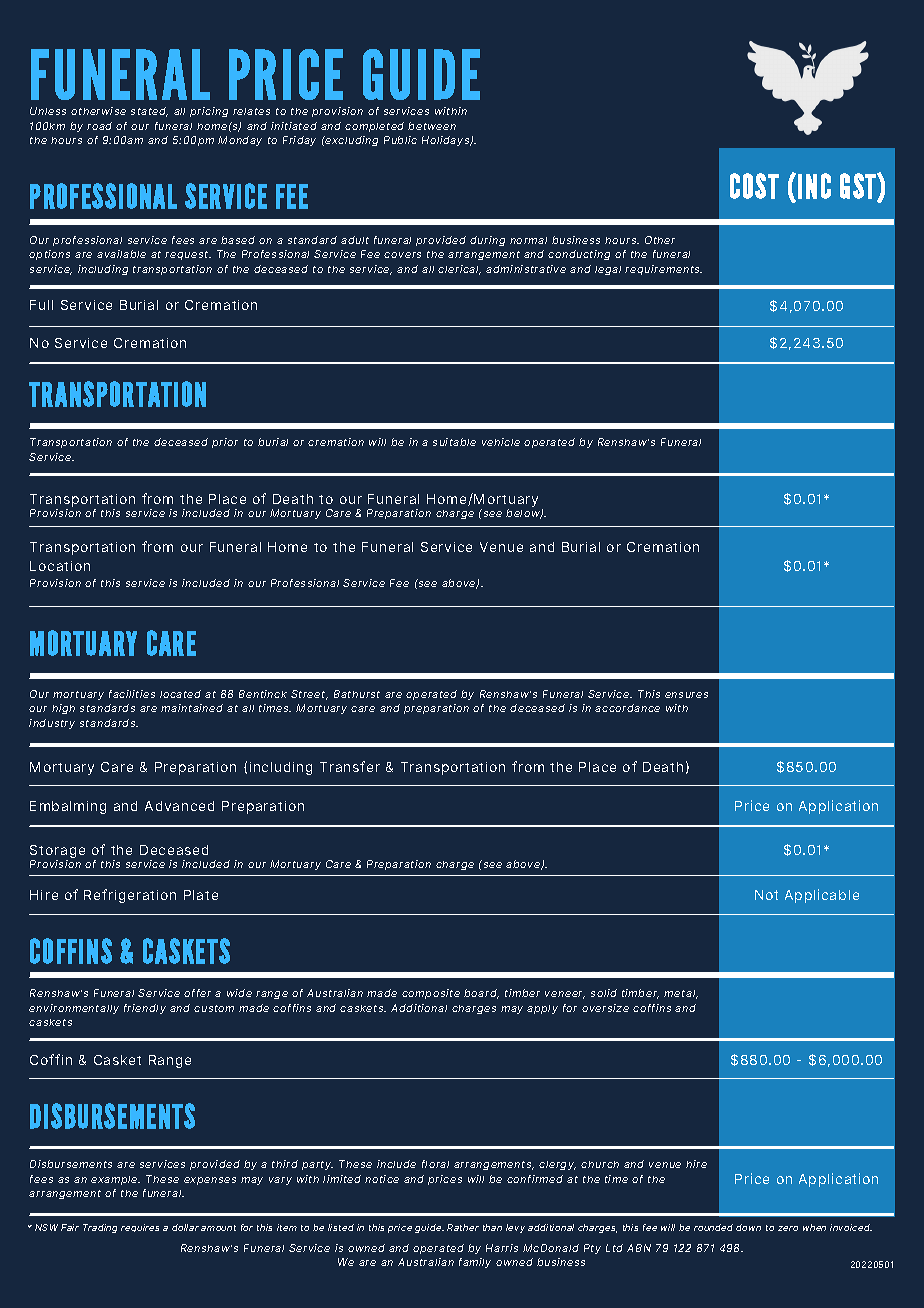  What do you see at coordinates (754, 186) in the document?
I see `COST` at bounding box center [754, 186].
